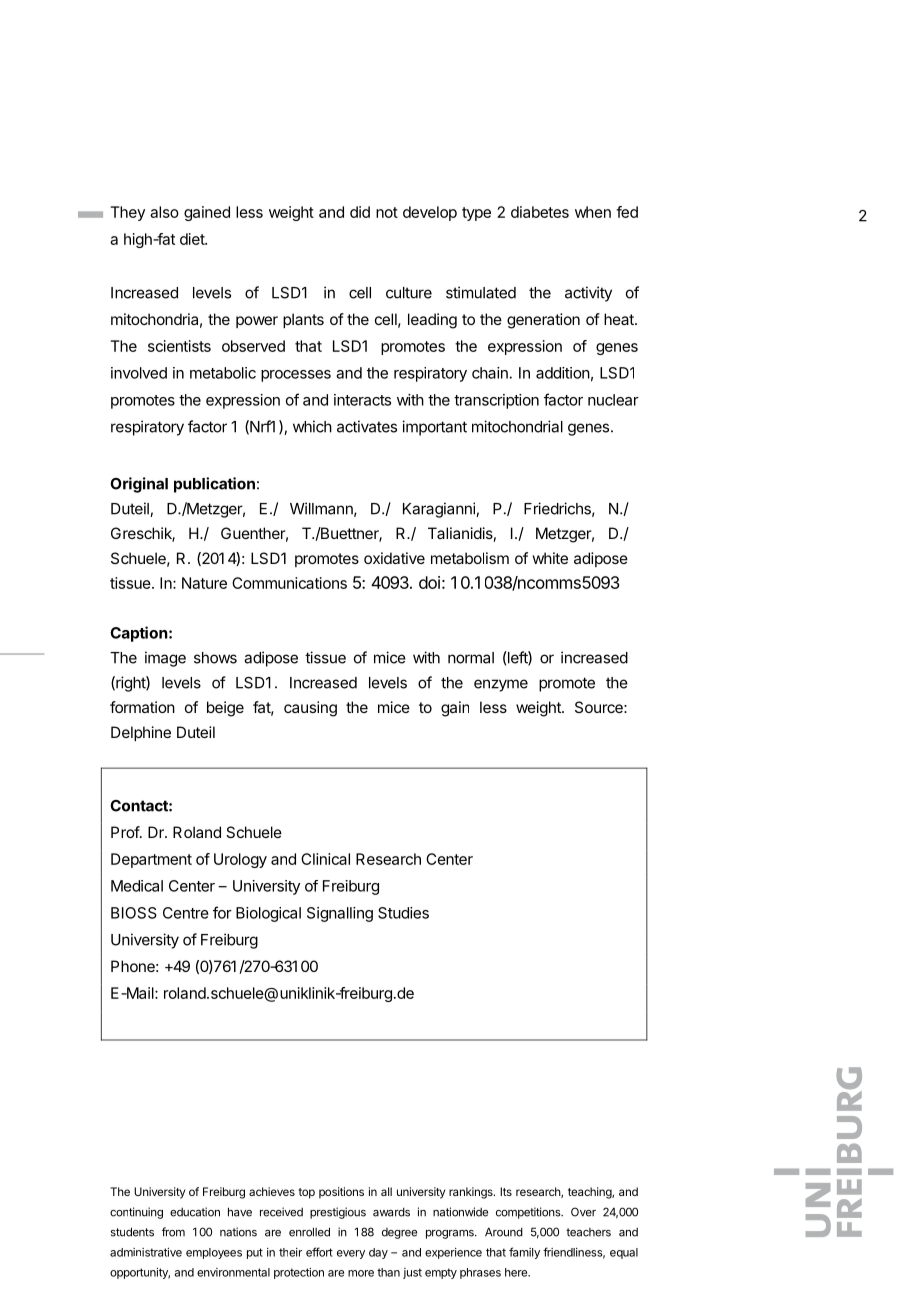  What do you see at coordinates (173, 1232) in the page?
I see `from` at bounding box center [173, 1232].
